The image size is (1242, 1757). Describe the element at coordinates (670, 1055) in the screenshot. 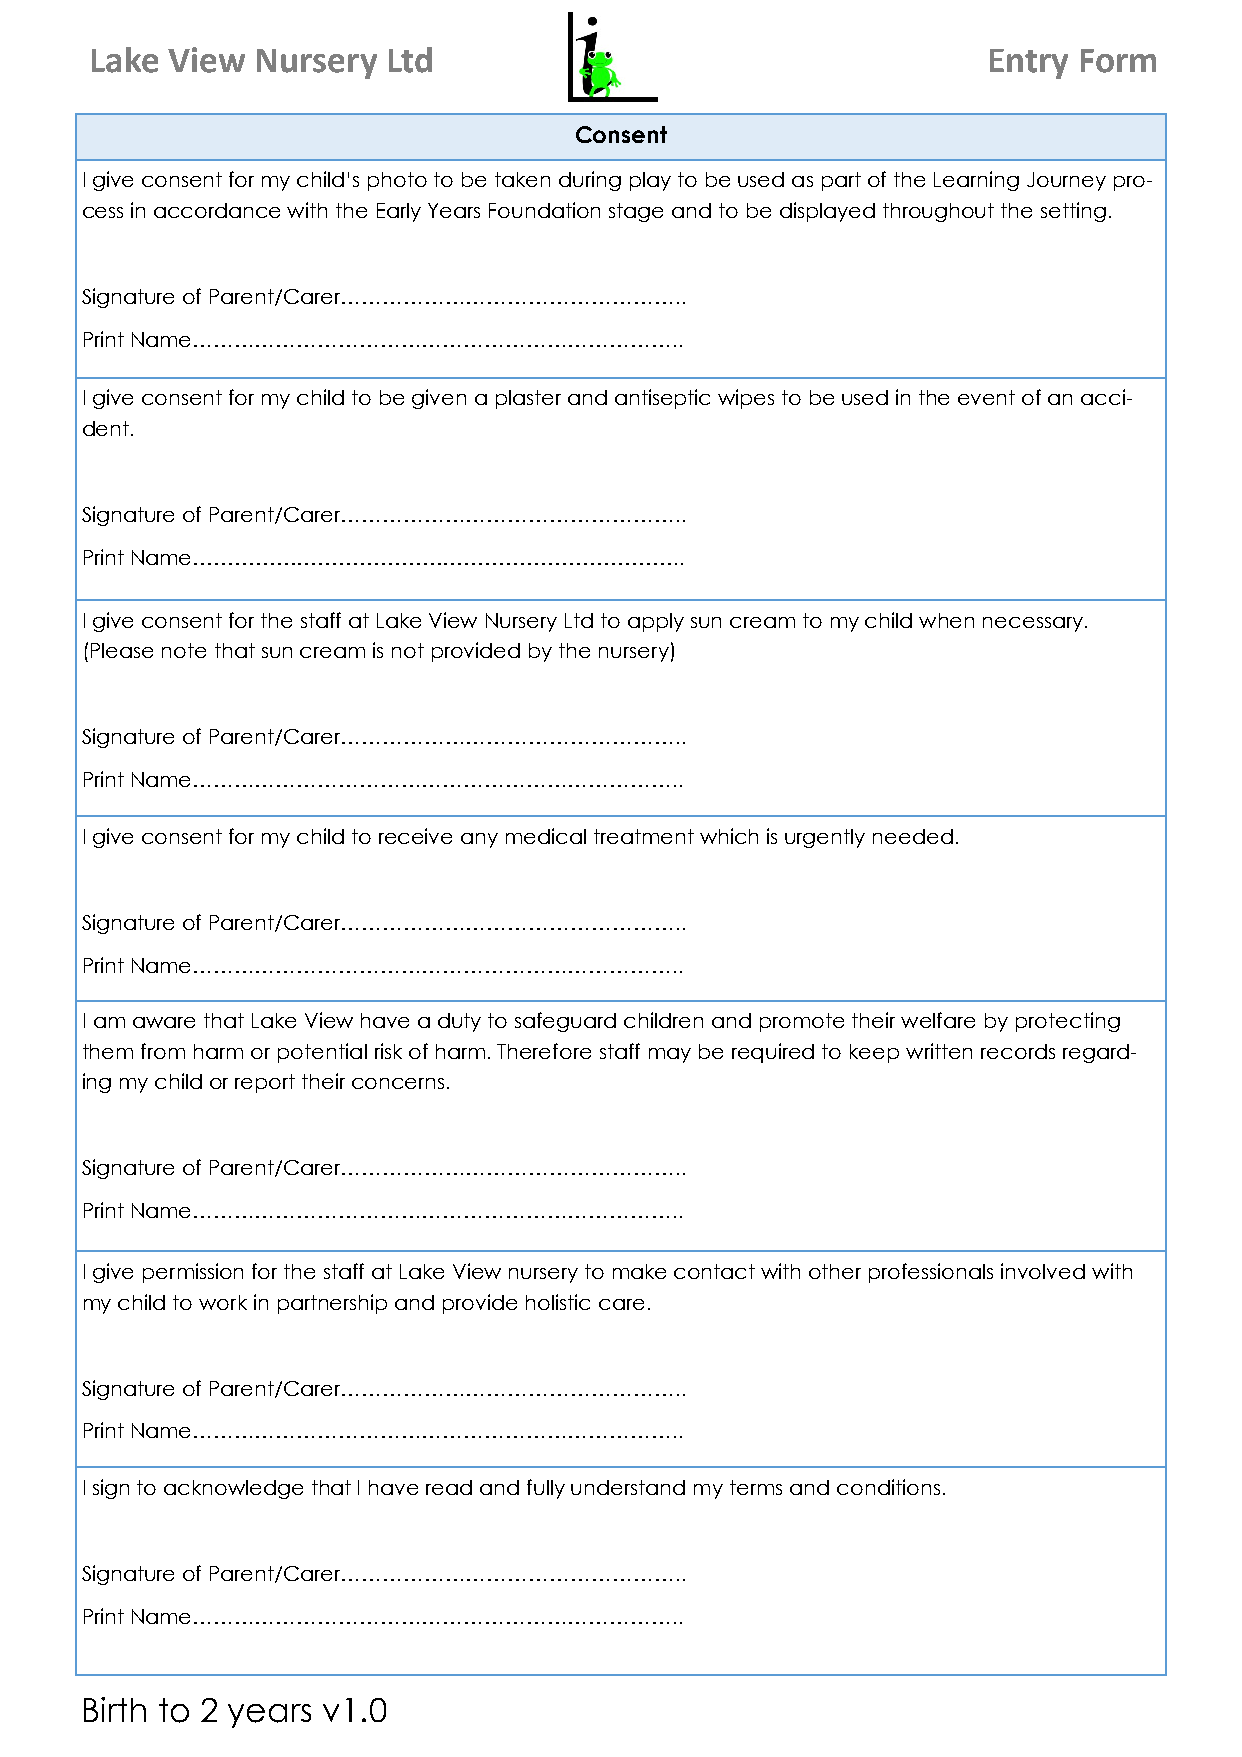

I see `may` at that location.
